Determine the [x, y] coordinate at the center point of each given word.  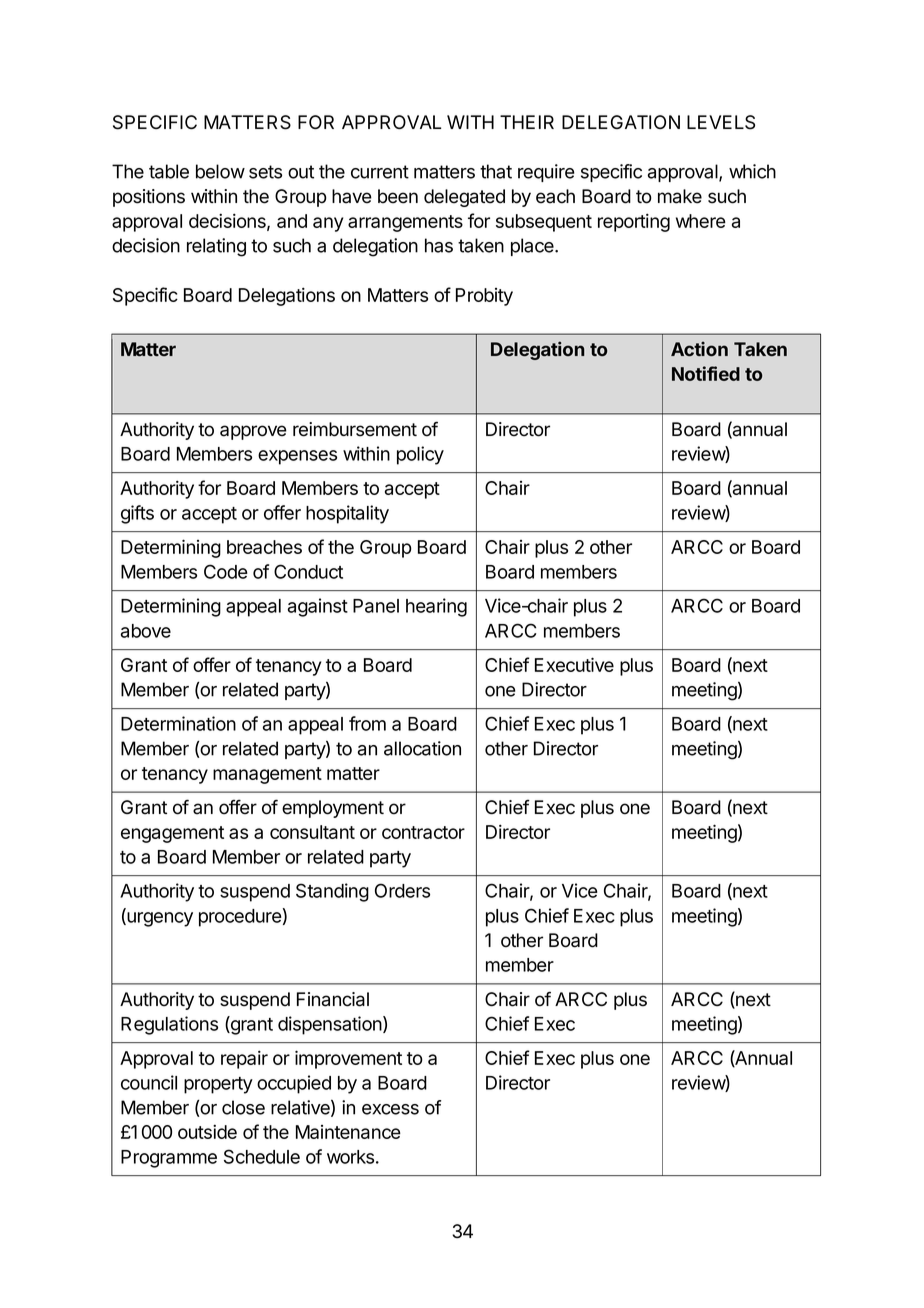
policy [420, 455]
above [146, 631]
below [220, 171]
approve [253, 432]
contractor [423, 832]
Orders [402, 890]
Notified [706, 373]
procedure [240, 918]
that [496, 171]
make [680, 196]
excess [390, 1109]
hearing [436, 607]
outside [207, 1131]
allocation [422, 748]
